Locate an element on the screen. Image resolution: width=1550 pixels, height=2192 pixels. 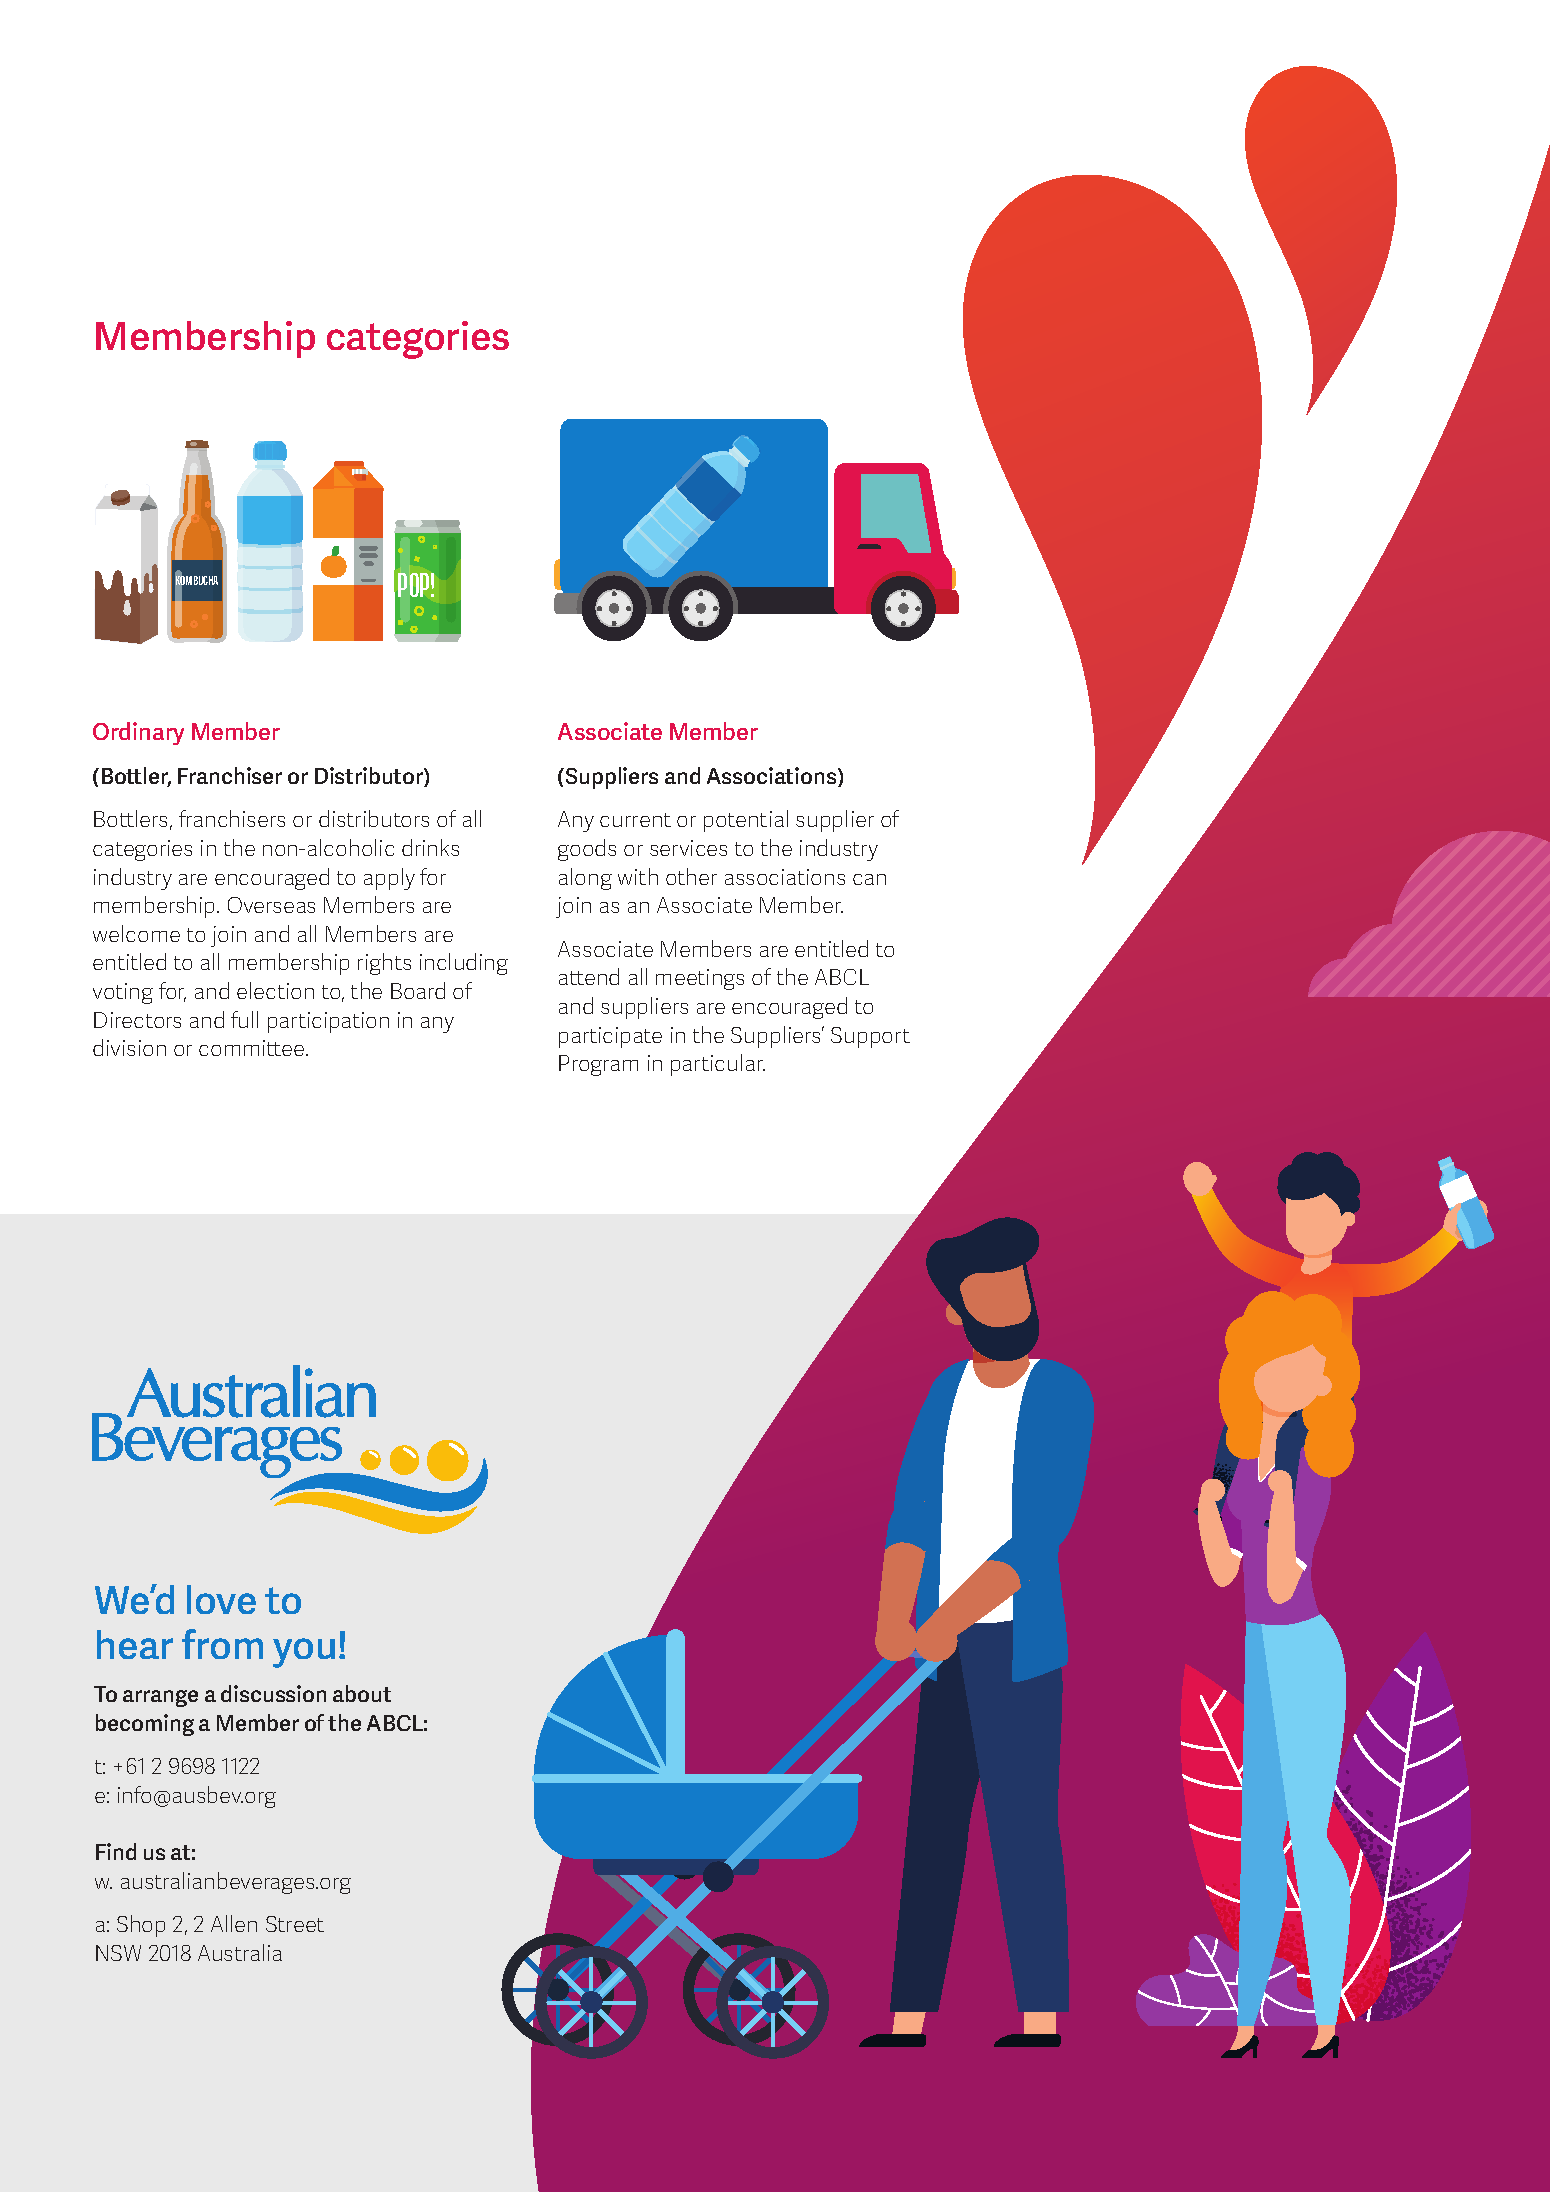
love is located at coordinates (221, 1599).
